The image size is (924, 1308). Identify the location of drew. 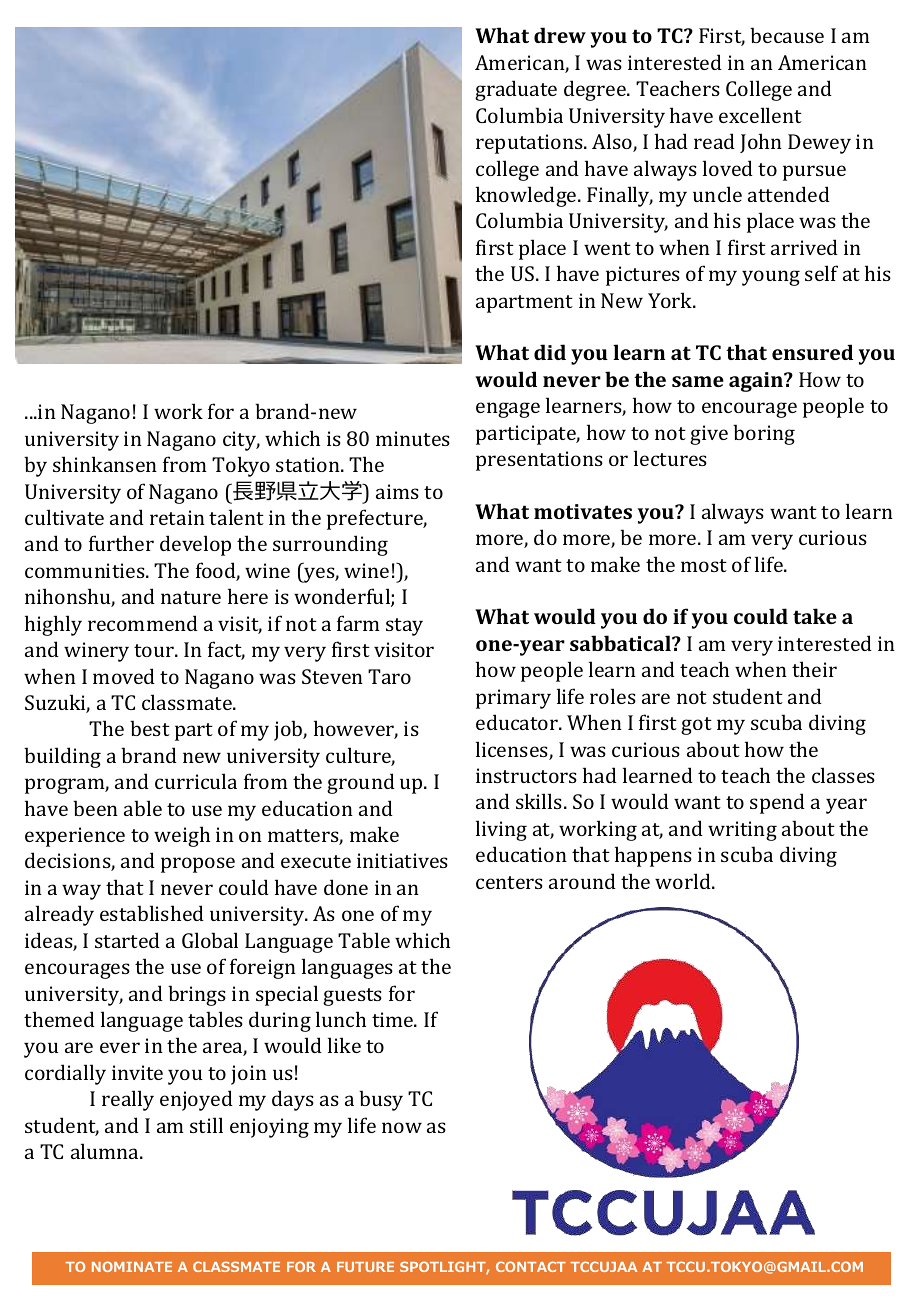
(560, 35).
